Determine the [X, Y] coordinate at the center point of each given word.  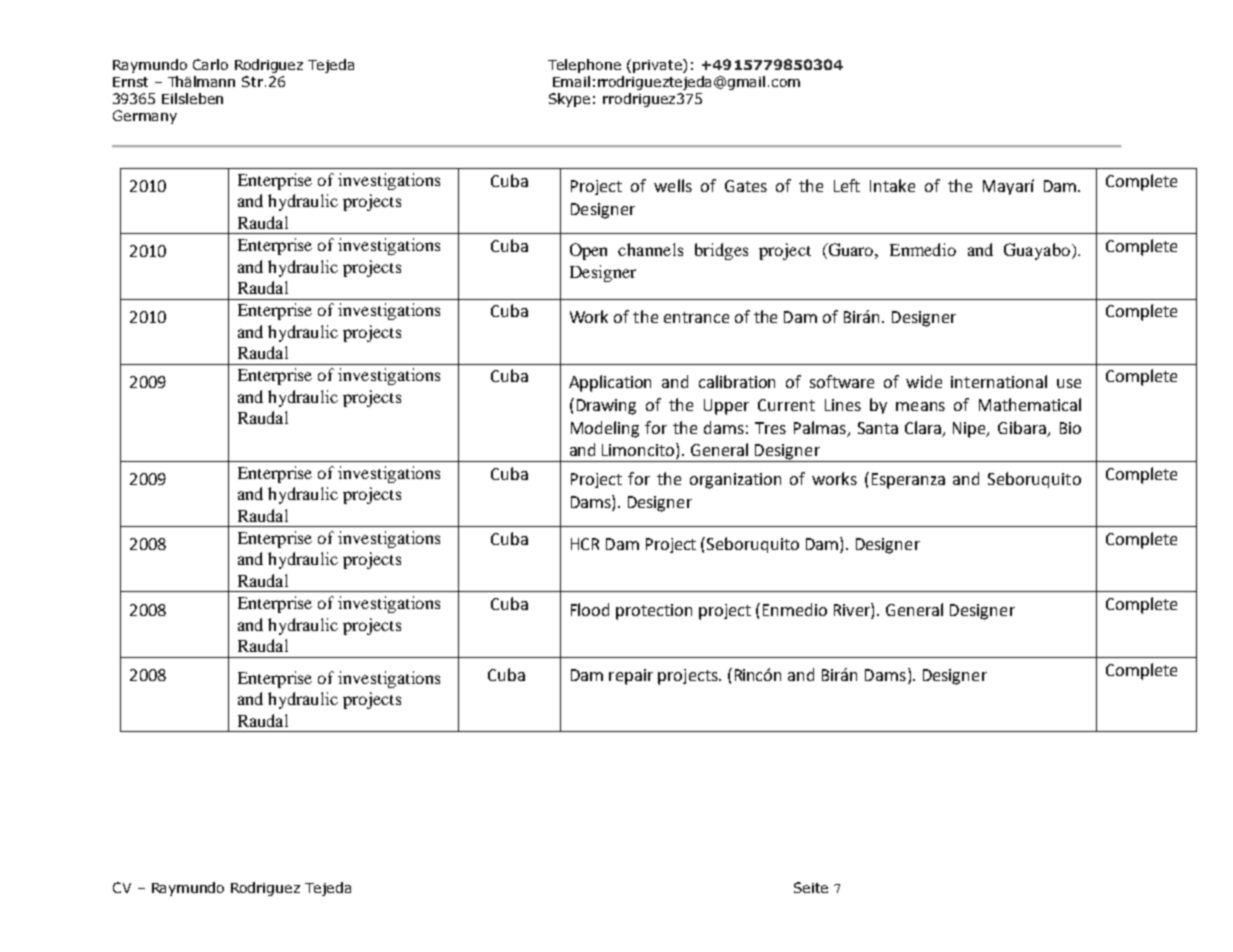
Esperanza [908, 481]
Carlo [210, 64]
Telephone [584, 66]
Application [610, 383]
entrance [696, 317]
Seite [811, 887]
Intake [892, 185]
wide [924, 381]
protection [654, 612]
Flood [590, 609]
